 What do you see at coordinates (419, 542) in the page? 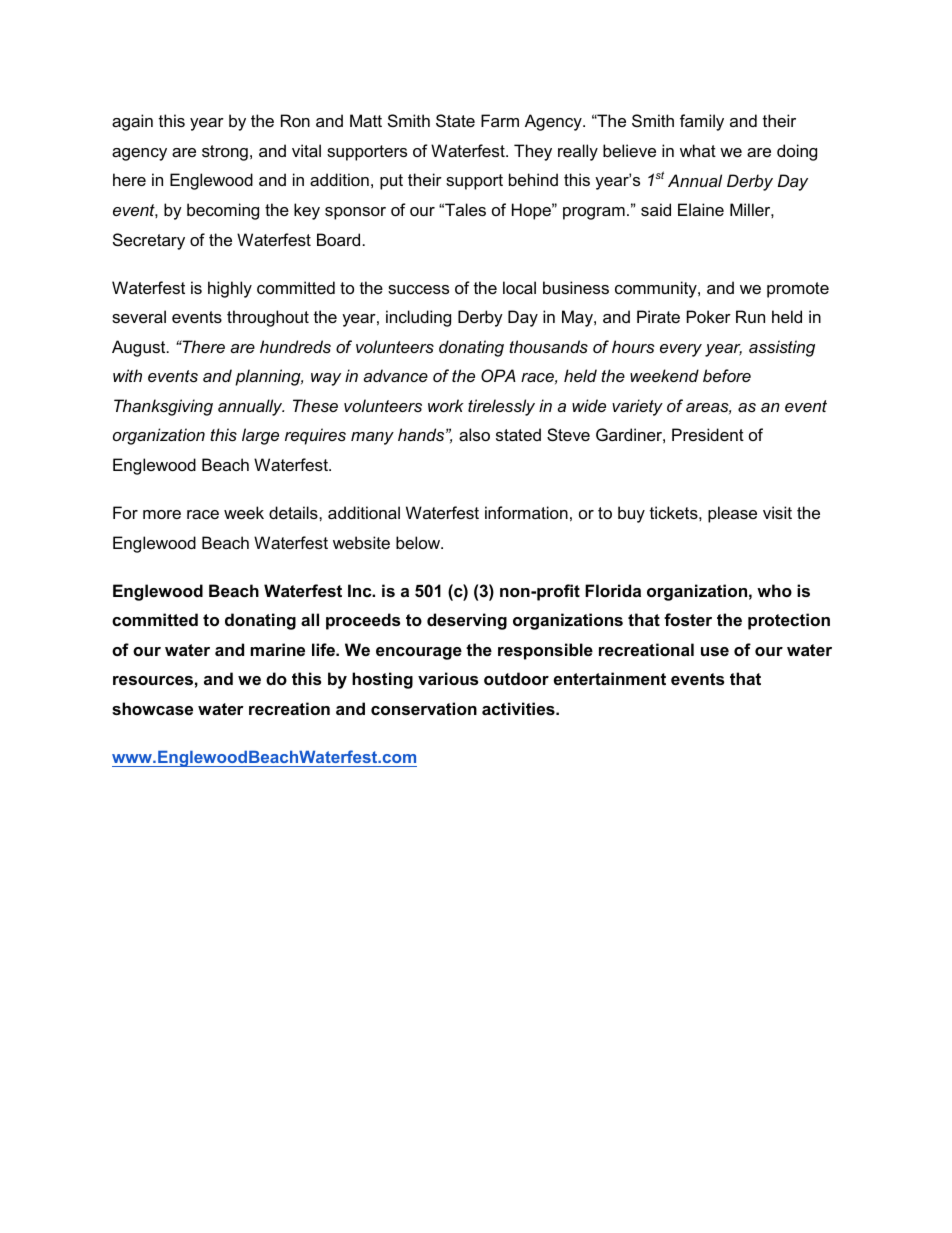
I see `below` at bounding box center [419, 542].
